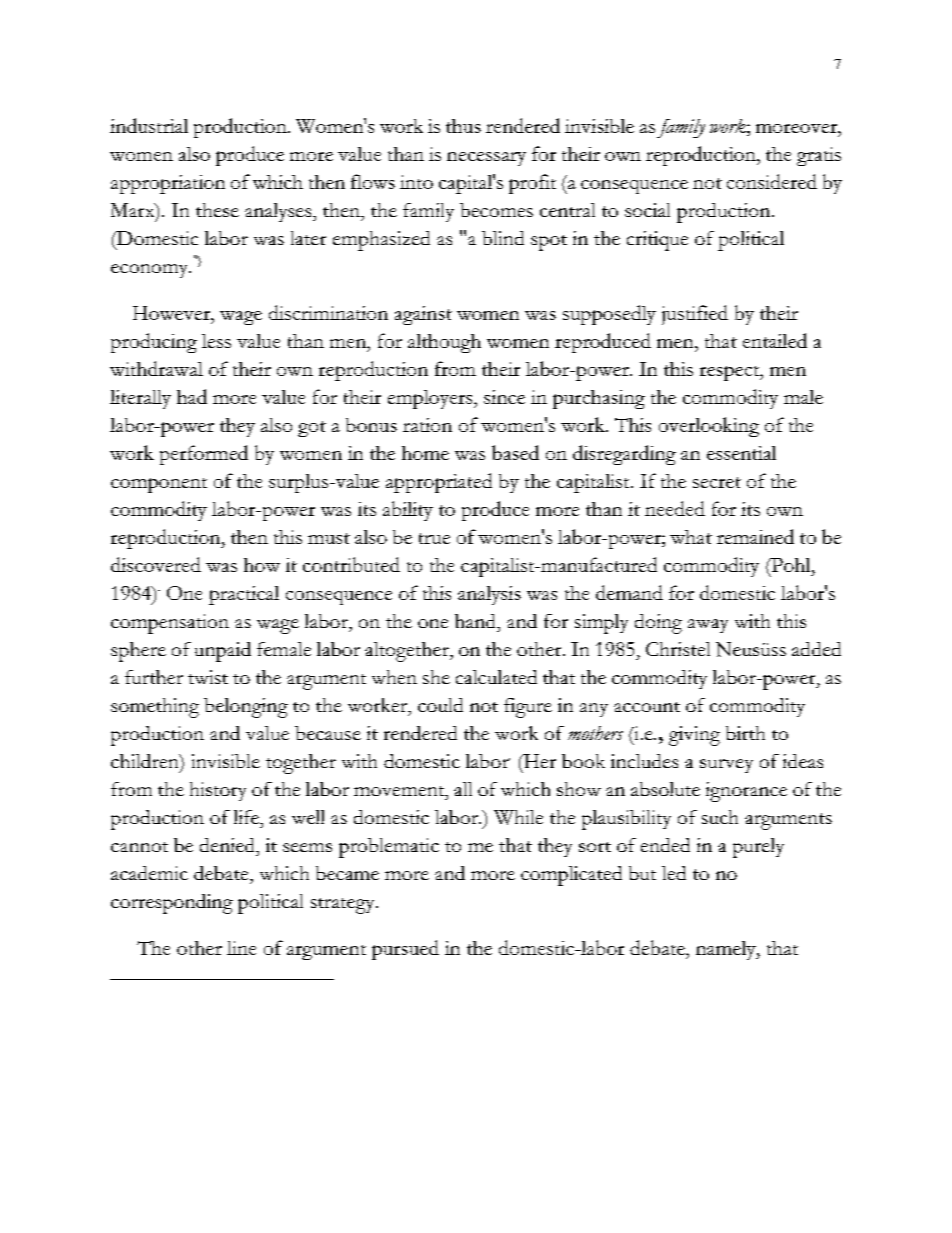  Describe the element at coordinates (192, 396) in the screenshot. I see `had` at that location.
